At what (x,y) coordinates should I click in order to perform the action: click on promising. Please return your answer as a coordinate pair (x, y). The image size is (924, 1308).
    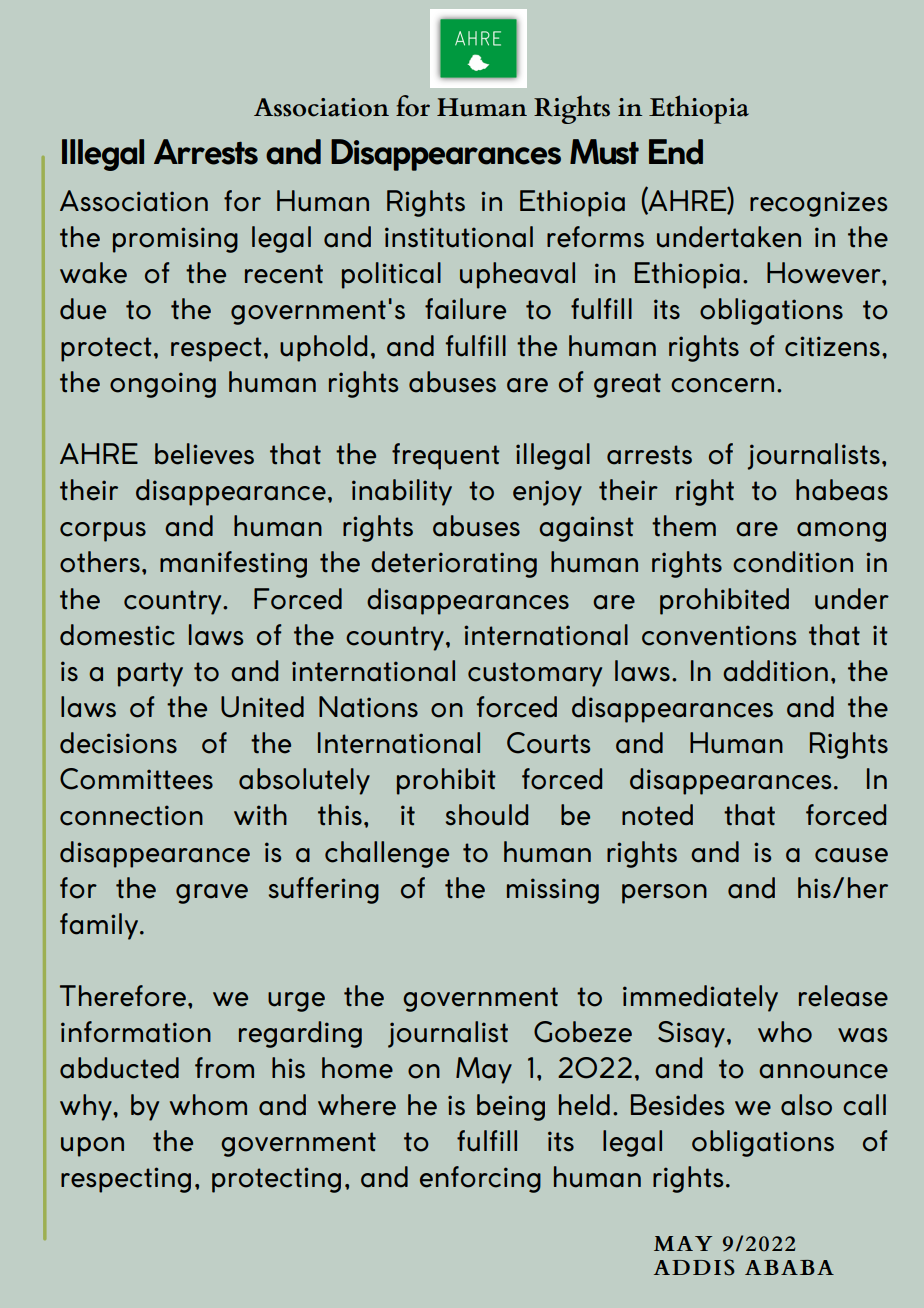
    Looking at the image, I should click on (175, 240).
